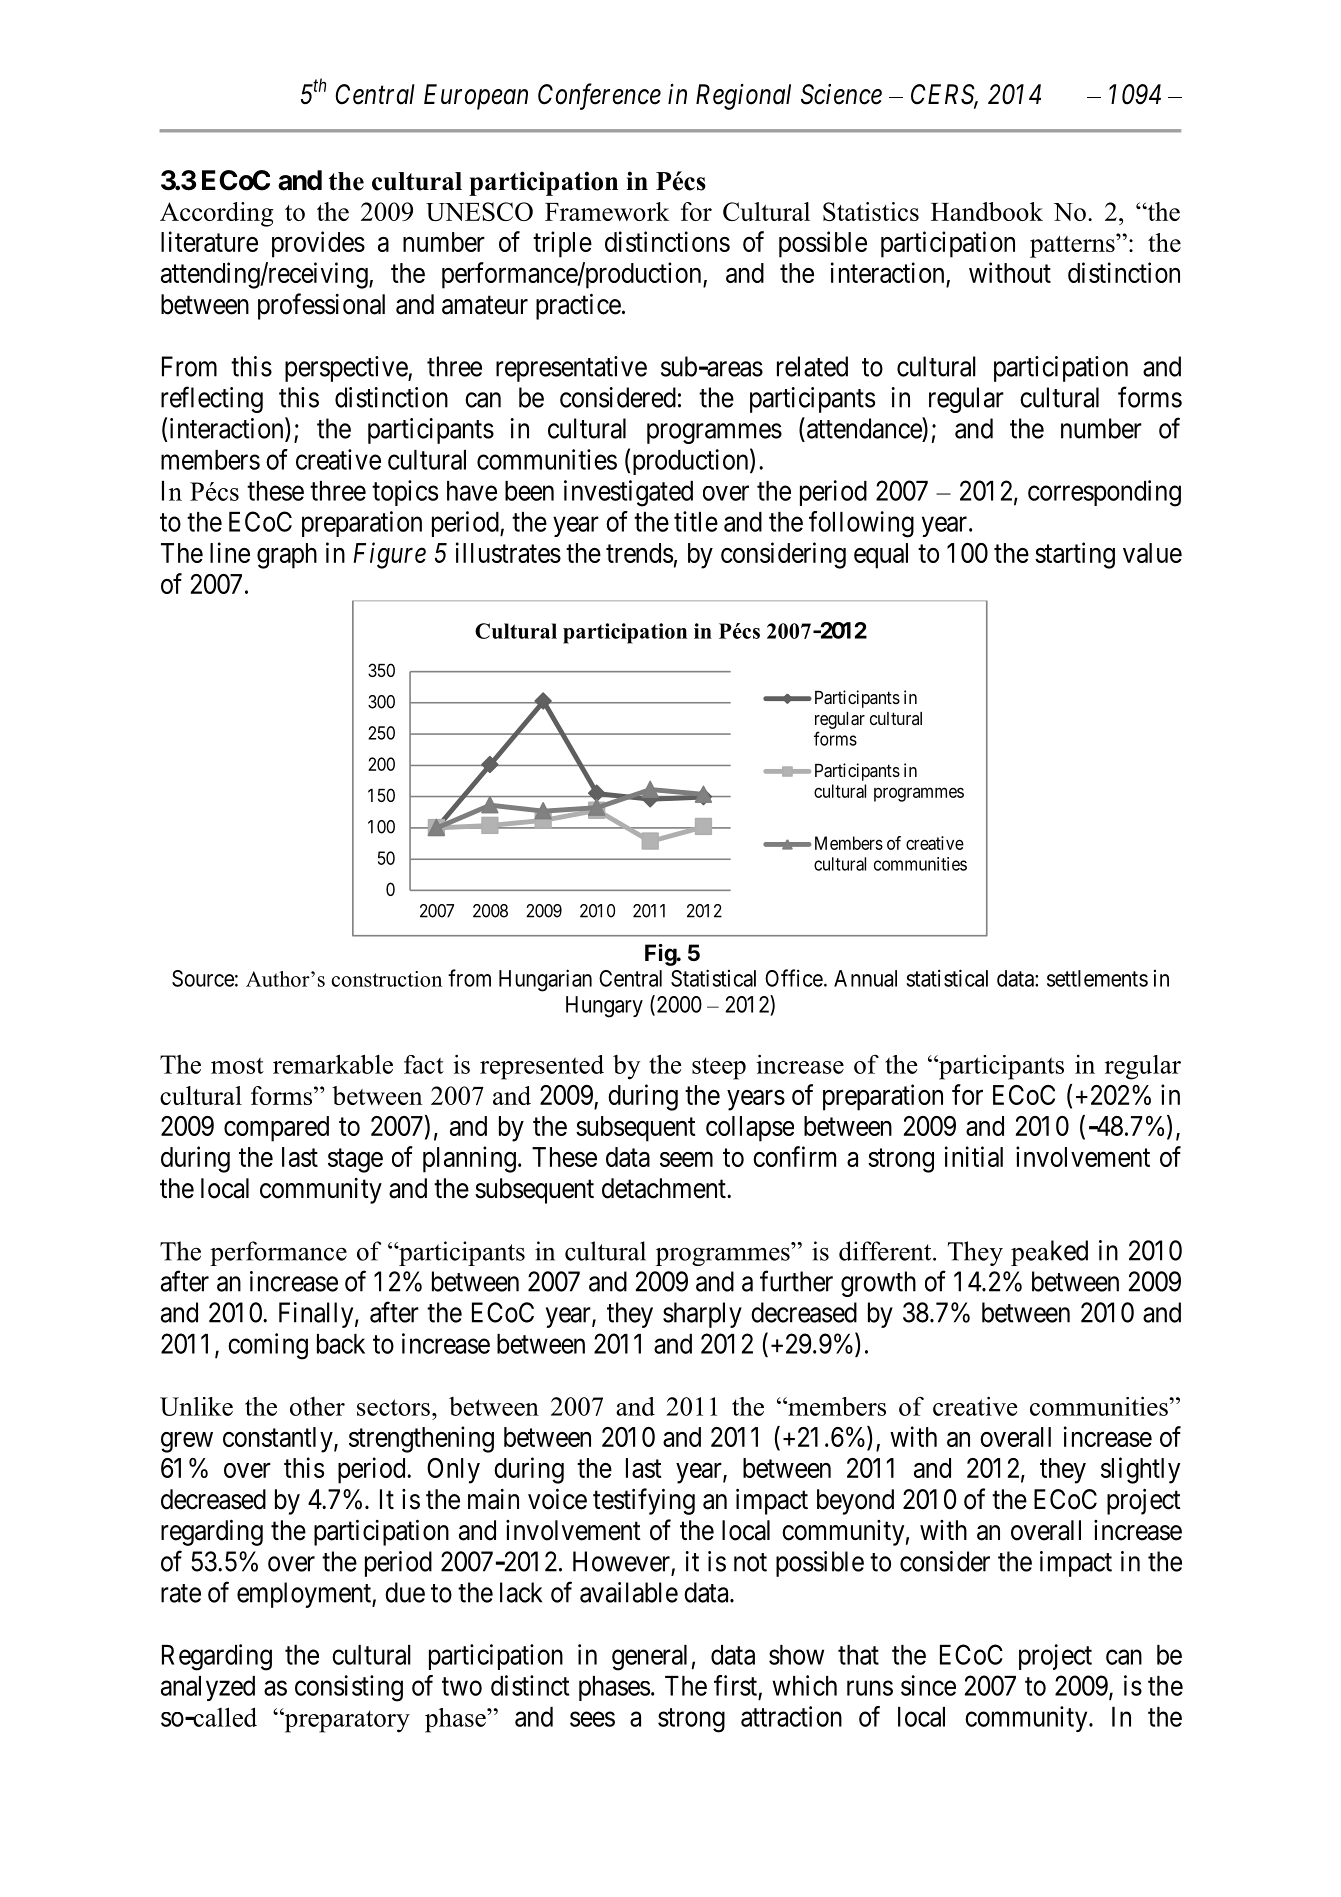  I want to click on starting, so click(1075, 555).
